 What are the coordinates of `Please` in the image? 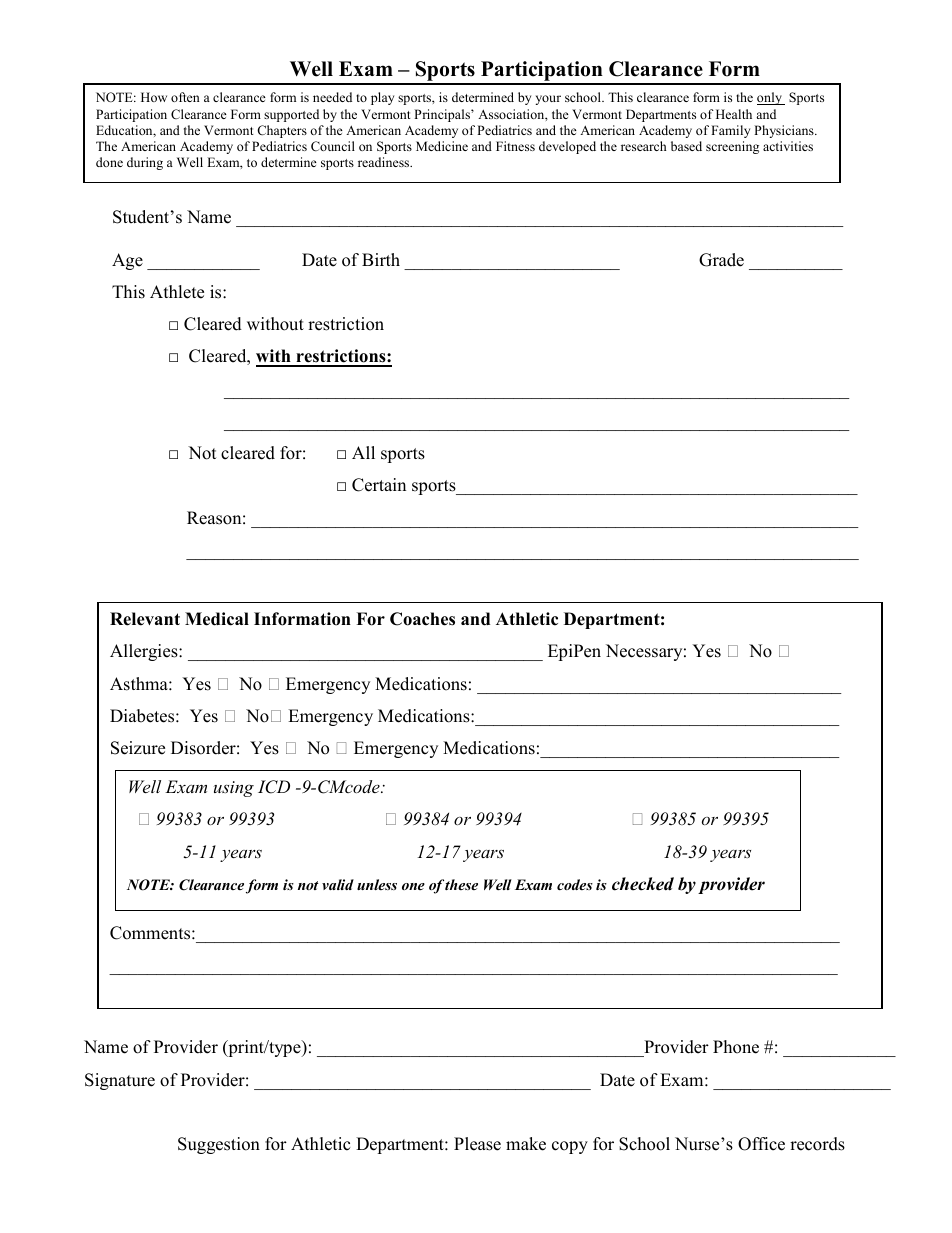 It's located at (477, 1144).
